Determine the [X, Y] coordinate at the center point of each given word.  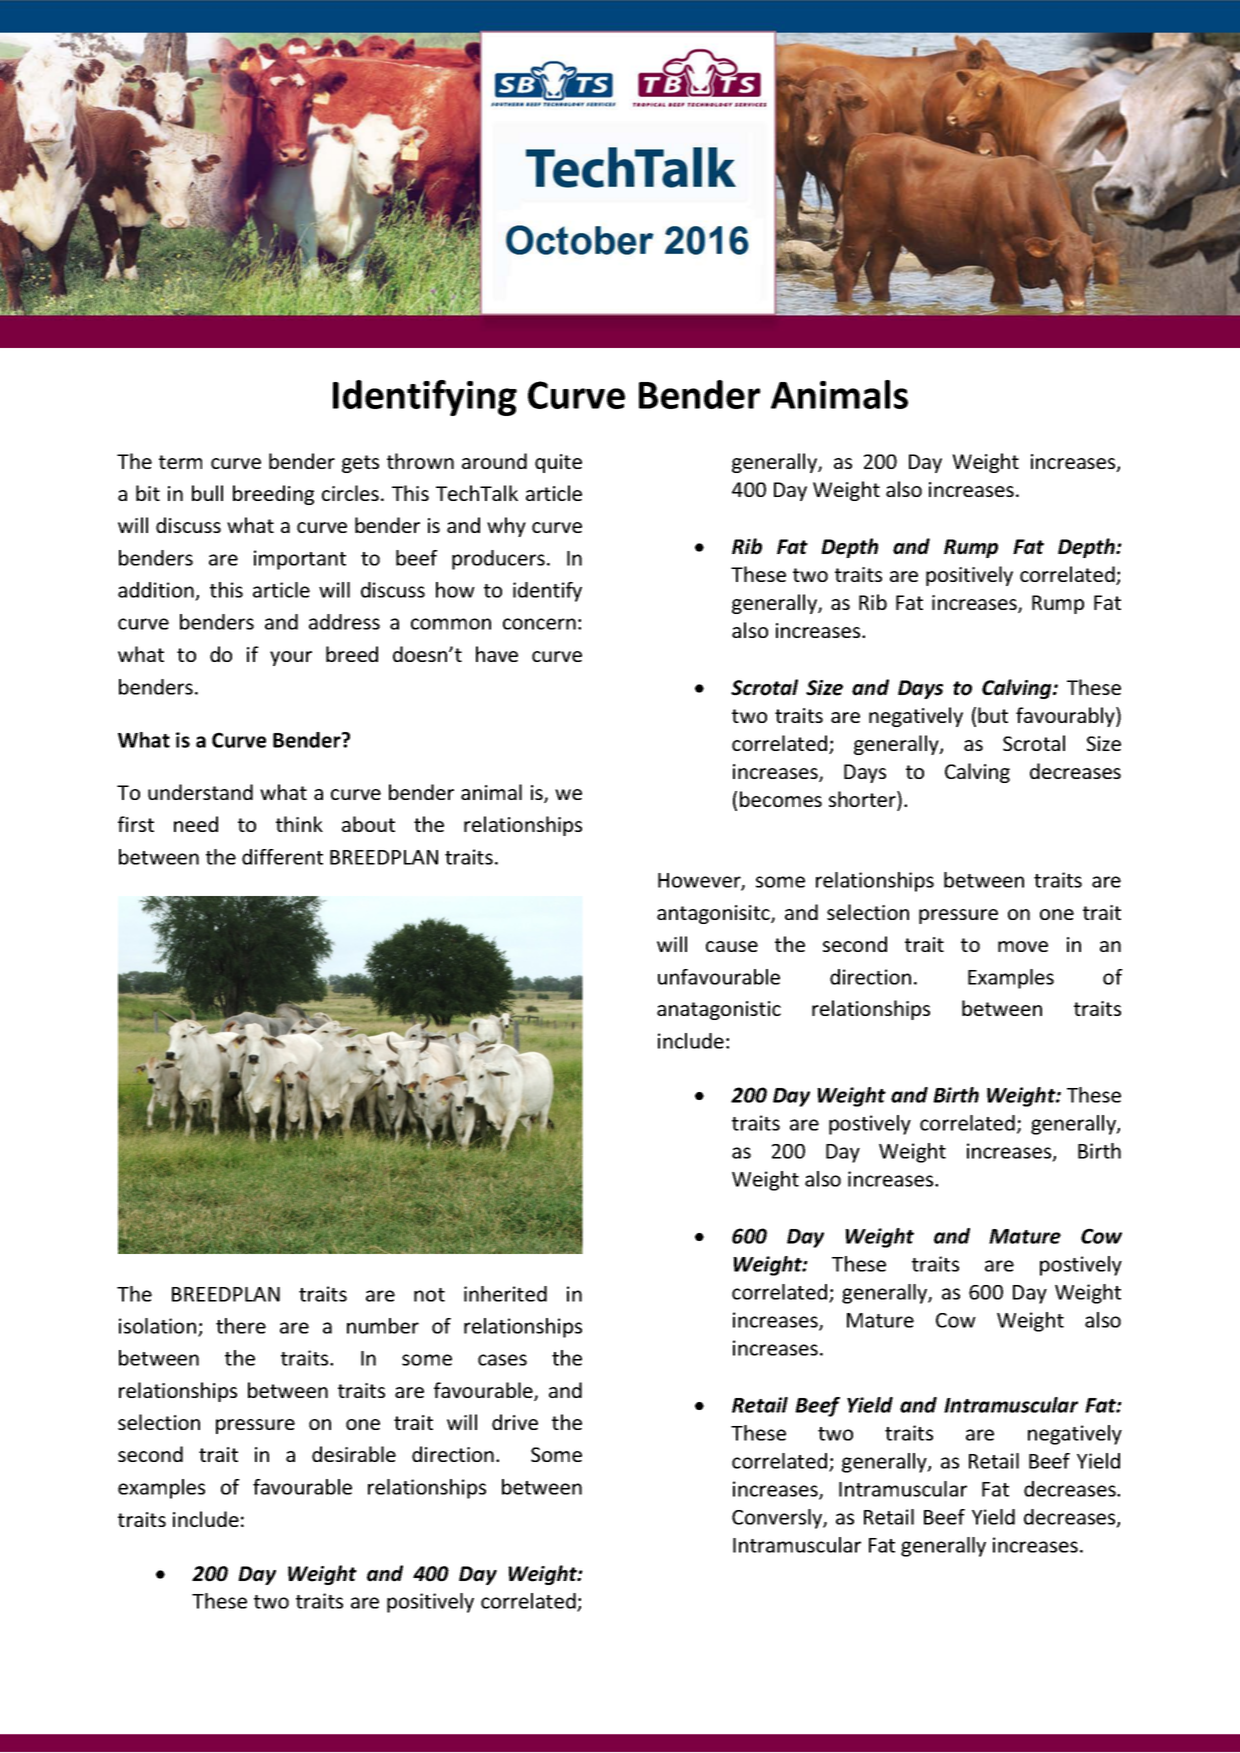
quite [558, 463]
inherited [505, 1294]
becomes [781, 799]
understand [200, 792]
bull [207, 493]
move [1023, 946]
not [429, 1295]
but [993, 715]
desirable [354, 1454]
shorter [863, 800]
